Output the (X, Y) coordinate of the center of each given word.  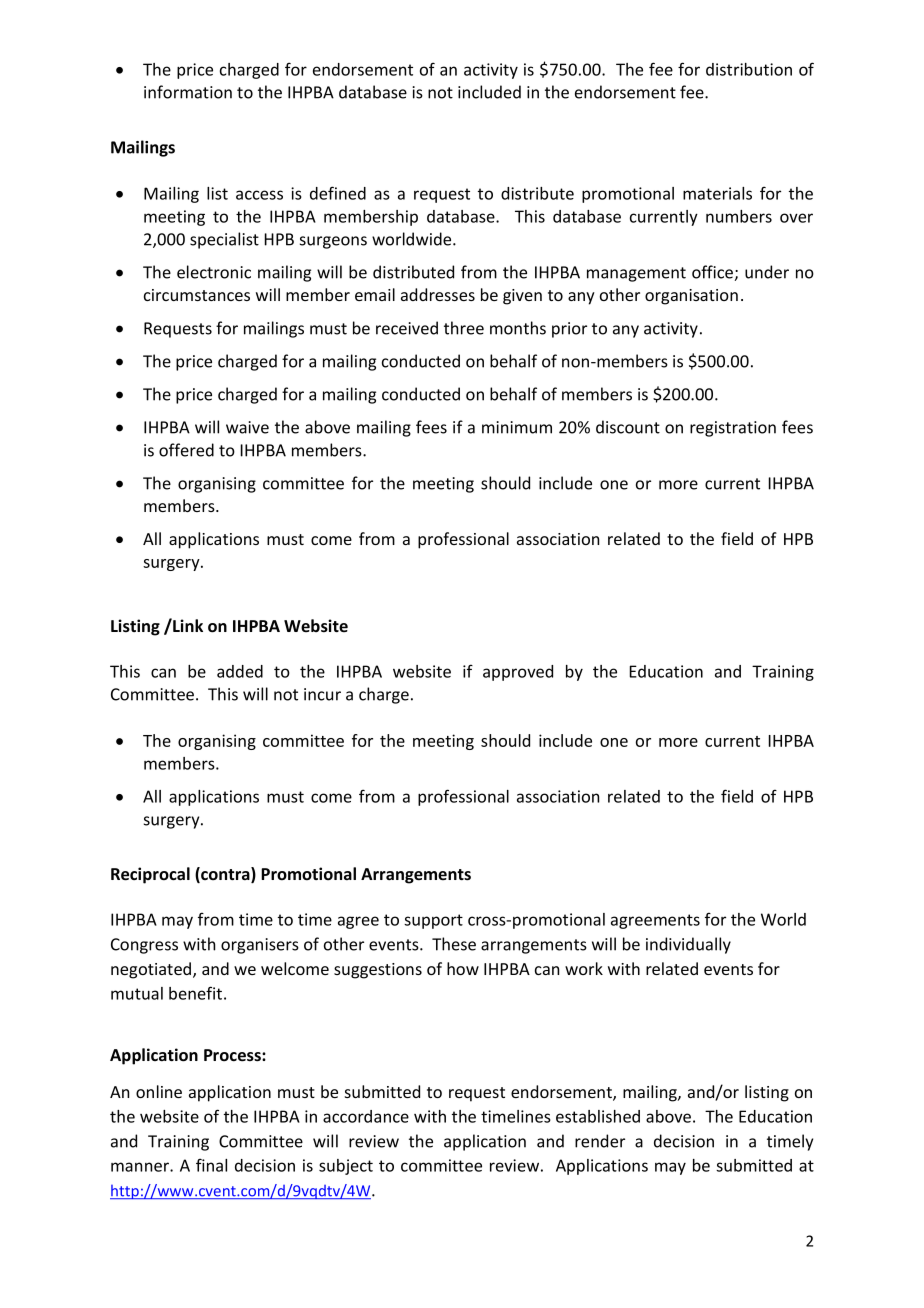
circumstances (197, 295)
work (584, 968)
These (454, 944)
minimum (517, 427)
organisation (691, 297)
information (188, 92)
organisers (260, 946)
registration (733, 429)
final (211, 1165)
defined (338, 193)
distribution (749, 69)
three (464, 328)
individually (688, 945)
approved (518, 673)
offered (186, 450)
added (240, 671)
